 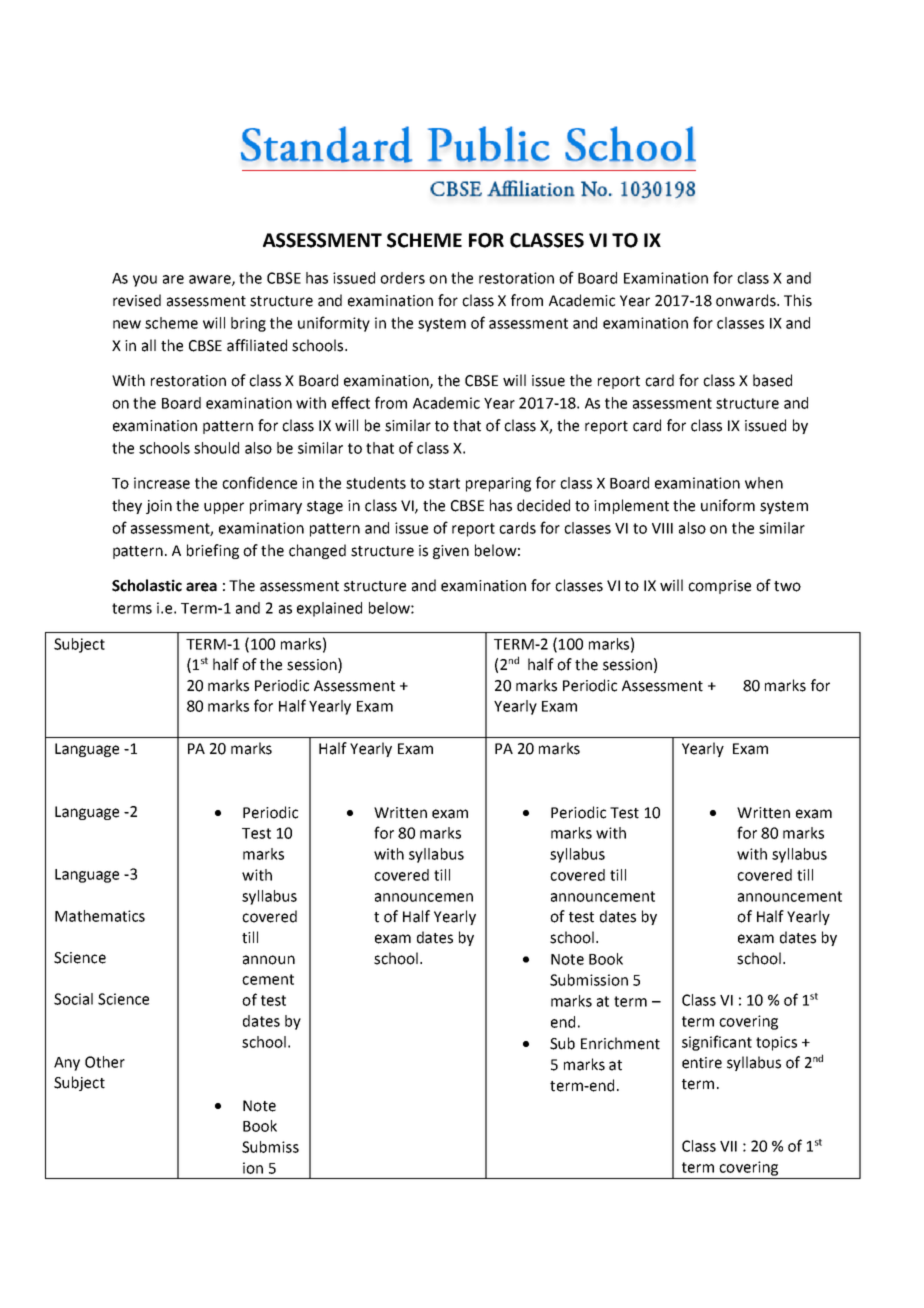 What do you see at coordinates (747, 300) in the document?
I see `onwards` at bounding box center [747, 300].
